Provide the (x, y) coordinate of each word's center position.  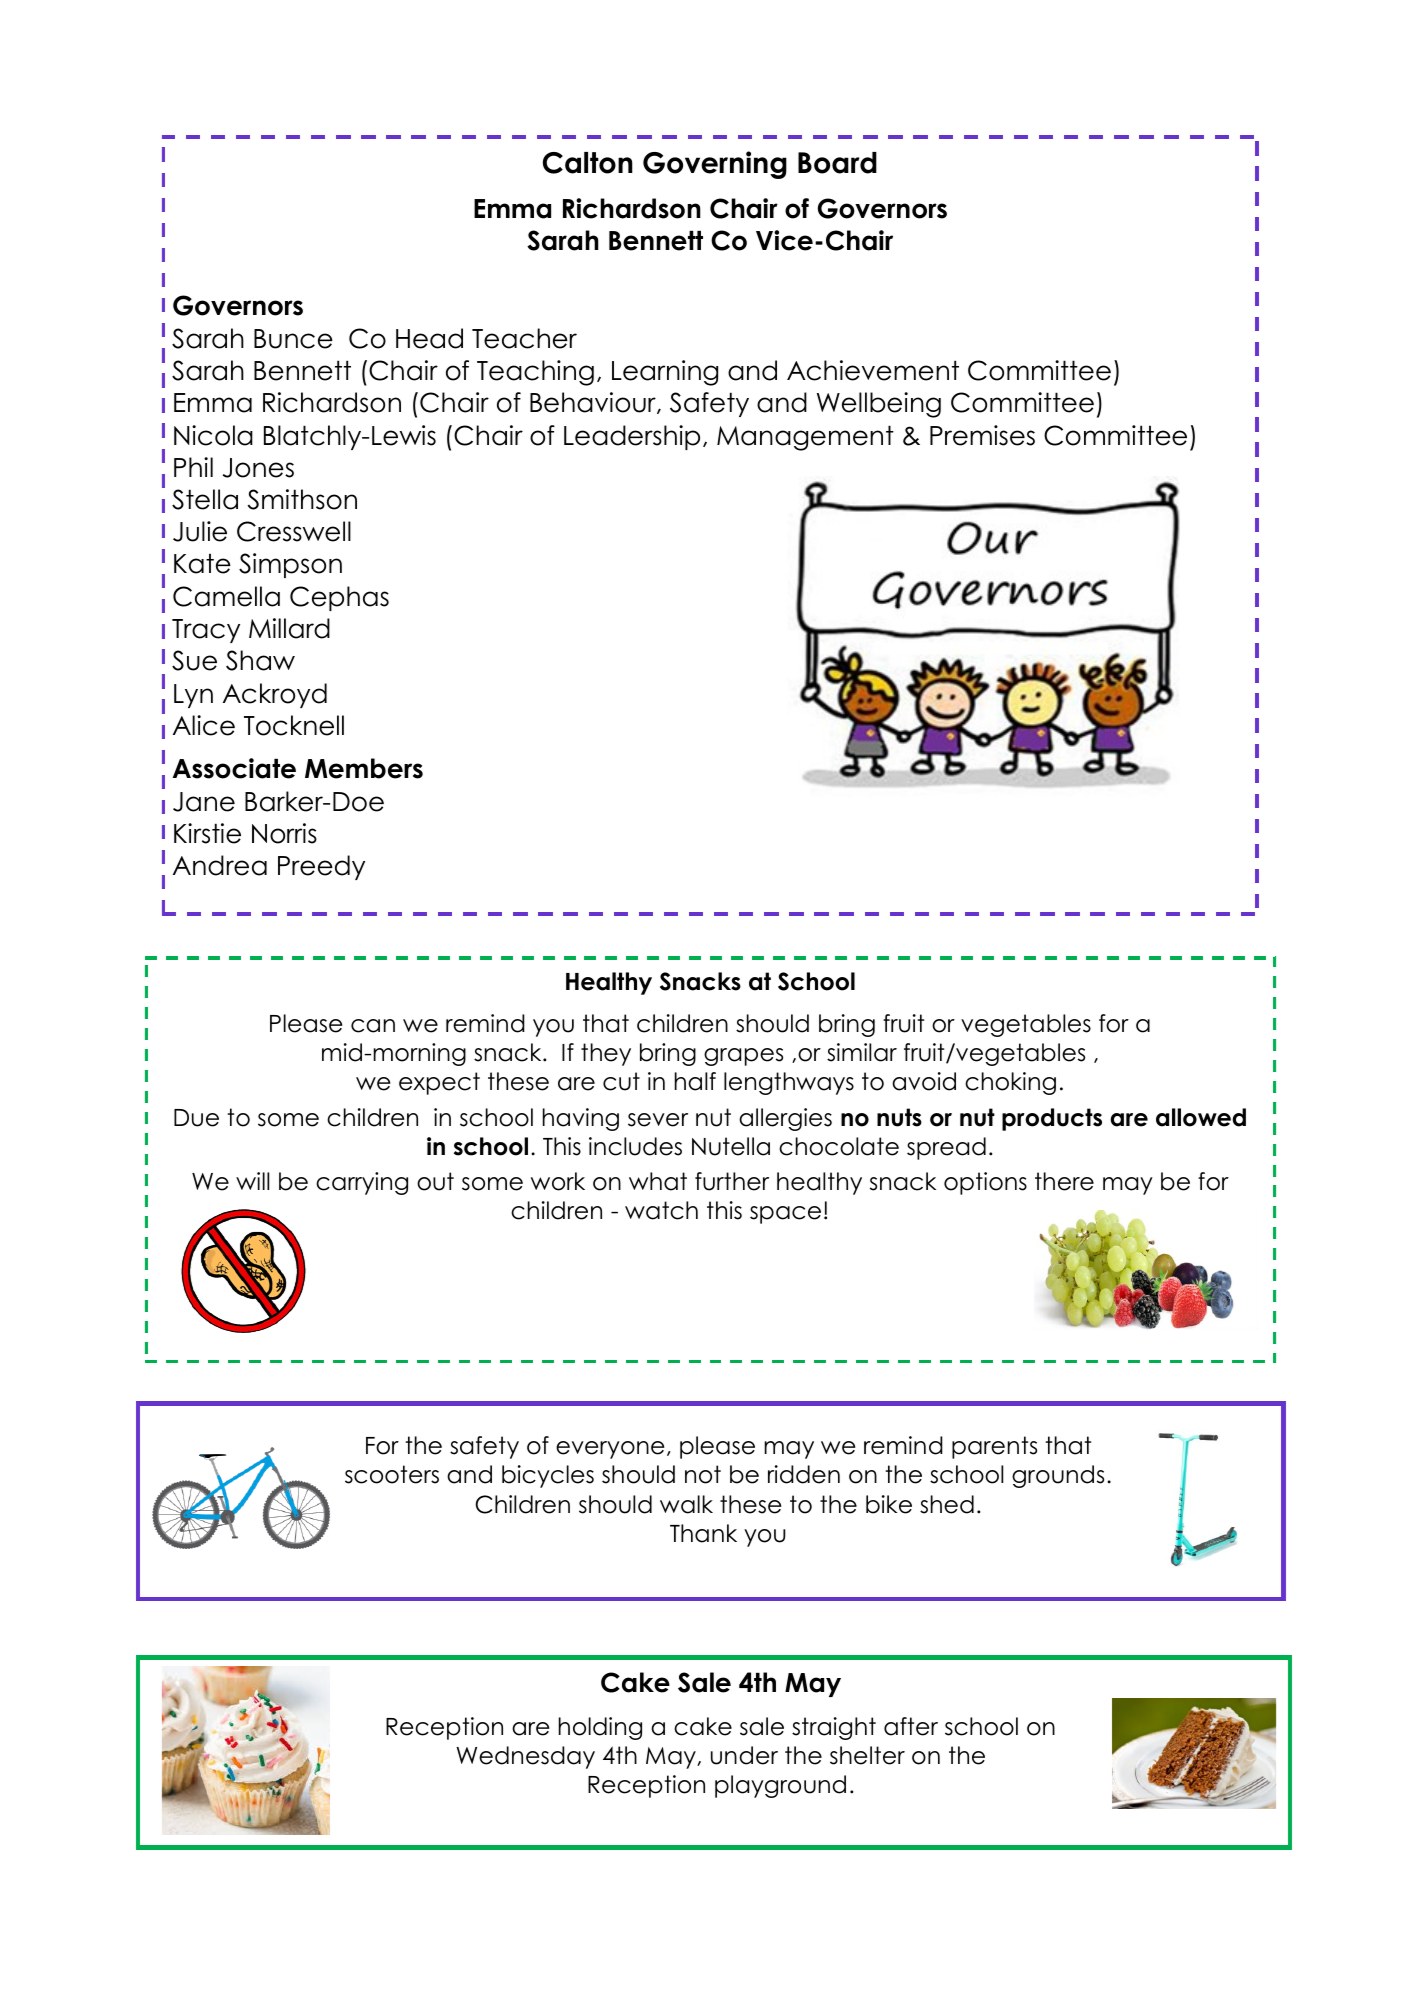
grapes (743, 1057)
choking (1010, 1083)
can (373, 1026)
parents (994, 1447)
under (744, 1755)
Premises (982, 435)
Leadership (632, 437)
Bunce (293, 339)
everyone (610, 1450)
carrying (362, 1183)
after (911, 1726)
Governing (715, 165)
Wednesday (525, 1757)
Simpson (290, 565)
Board (837, 163)
